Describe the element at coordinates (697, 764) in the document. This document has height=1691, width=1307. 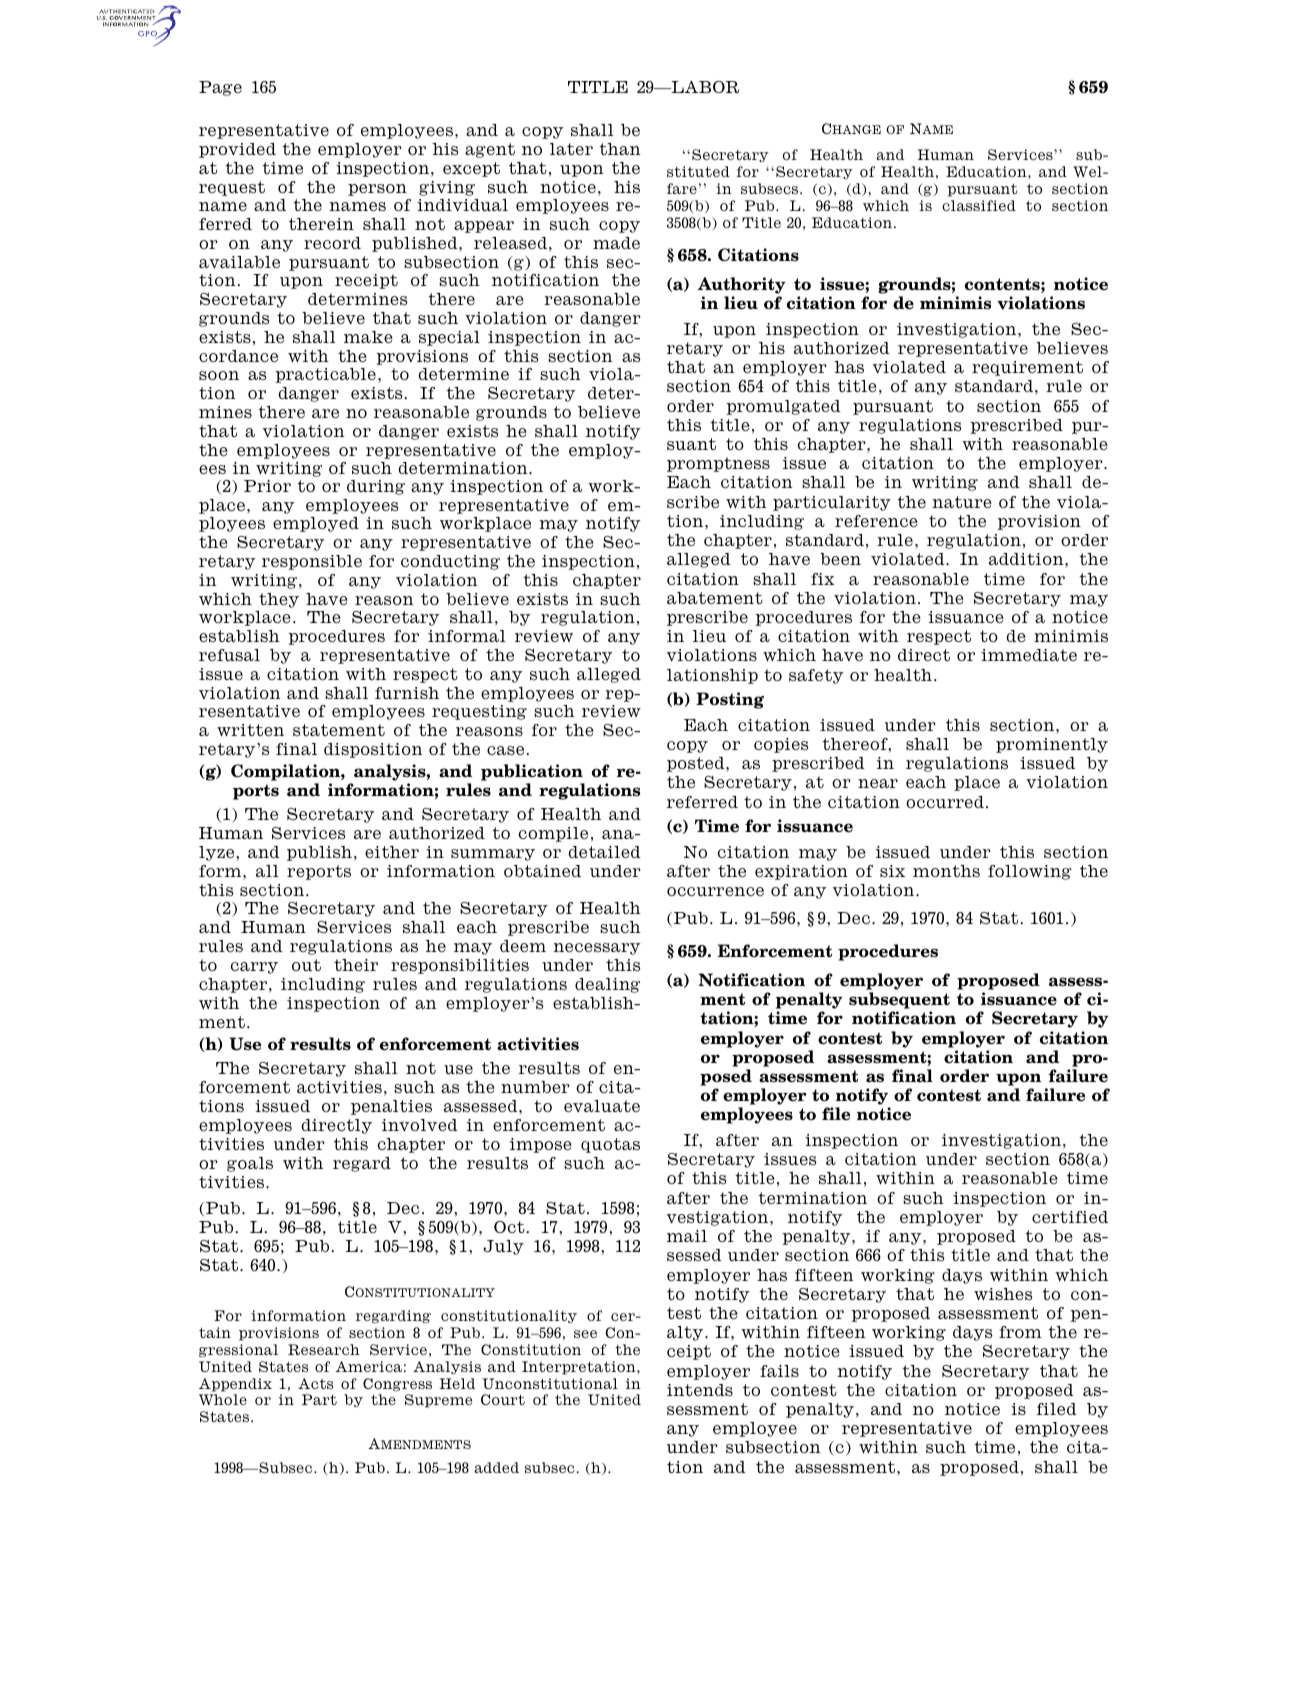
I see `posted` at that location.
